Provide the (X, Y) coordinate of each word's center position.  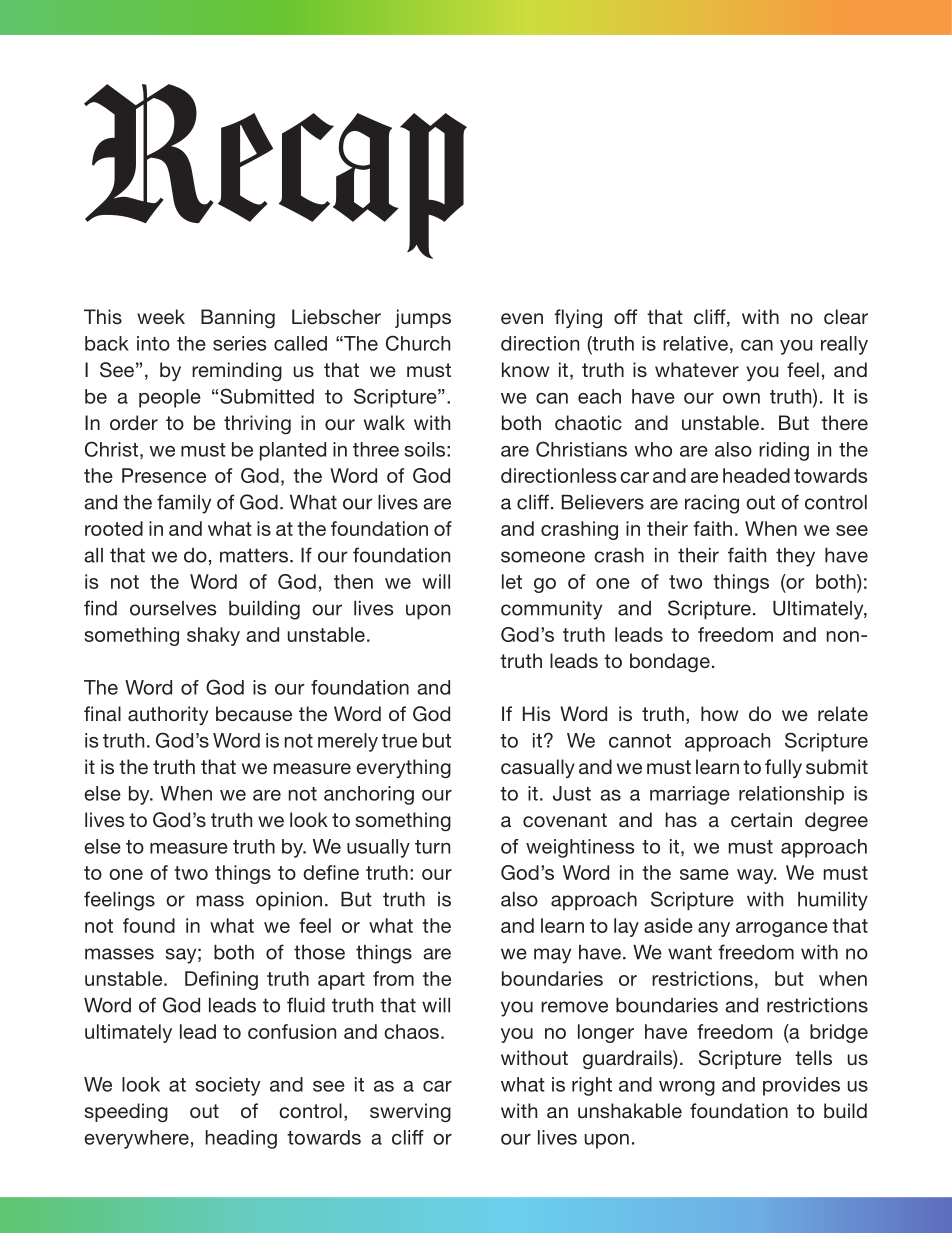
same (704, 874)
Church (418, 343)
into (153, 343)
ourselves (173, 608)
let (512, 581)
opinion (289, 901)
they (795, 557)
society (228, 1086)
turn (432, 847)
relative (695, 343)
